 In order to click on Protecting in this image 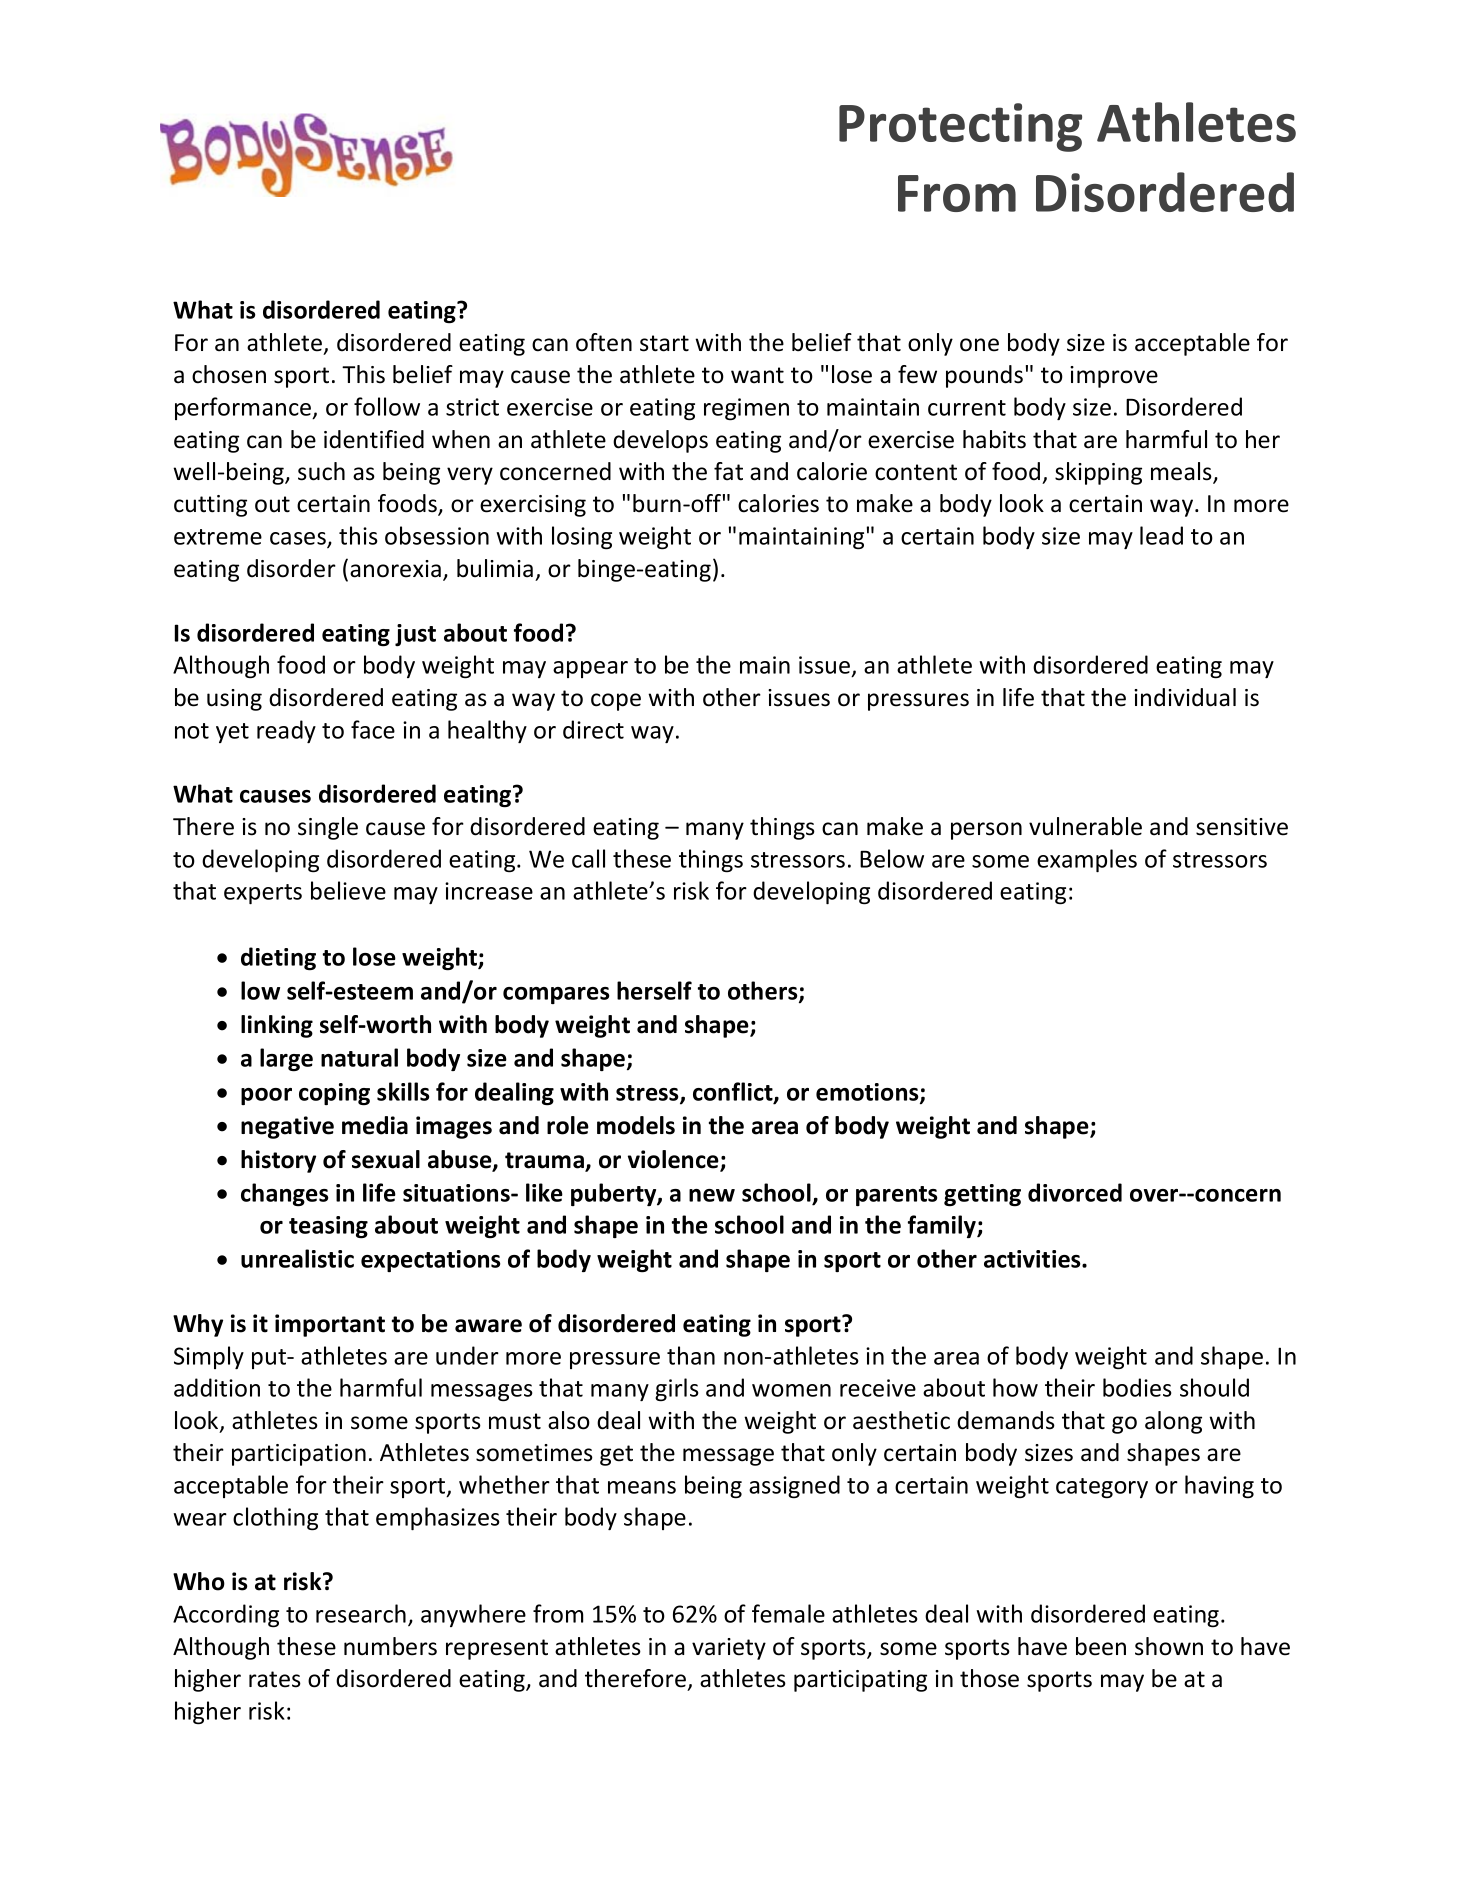, I will do `click(960, 127)`.
